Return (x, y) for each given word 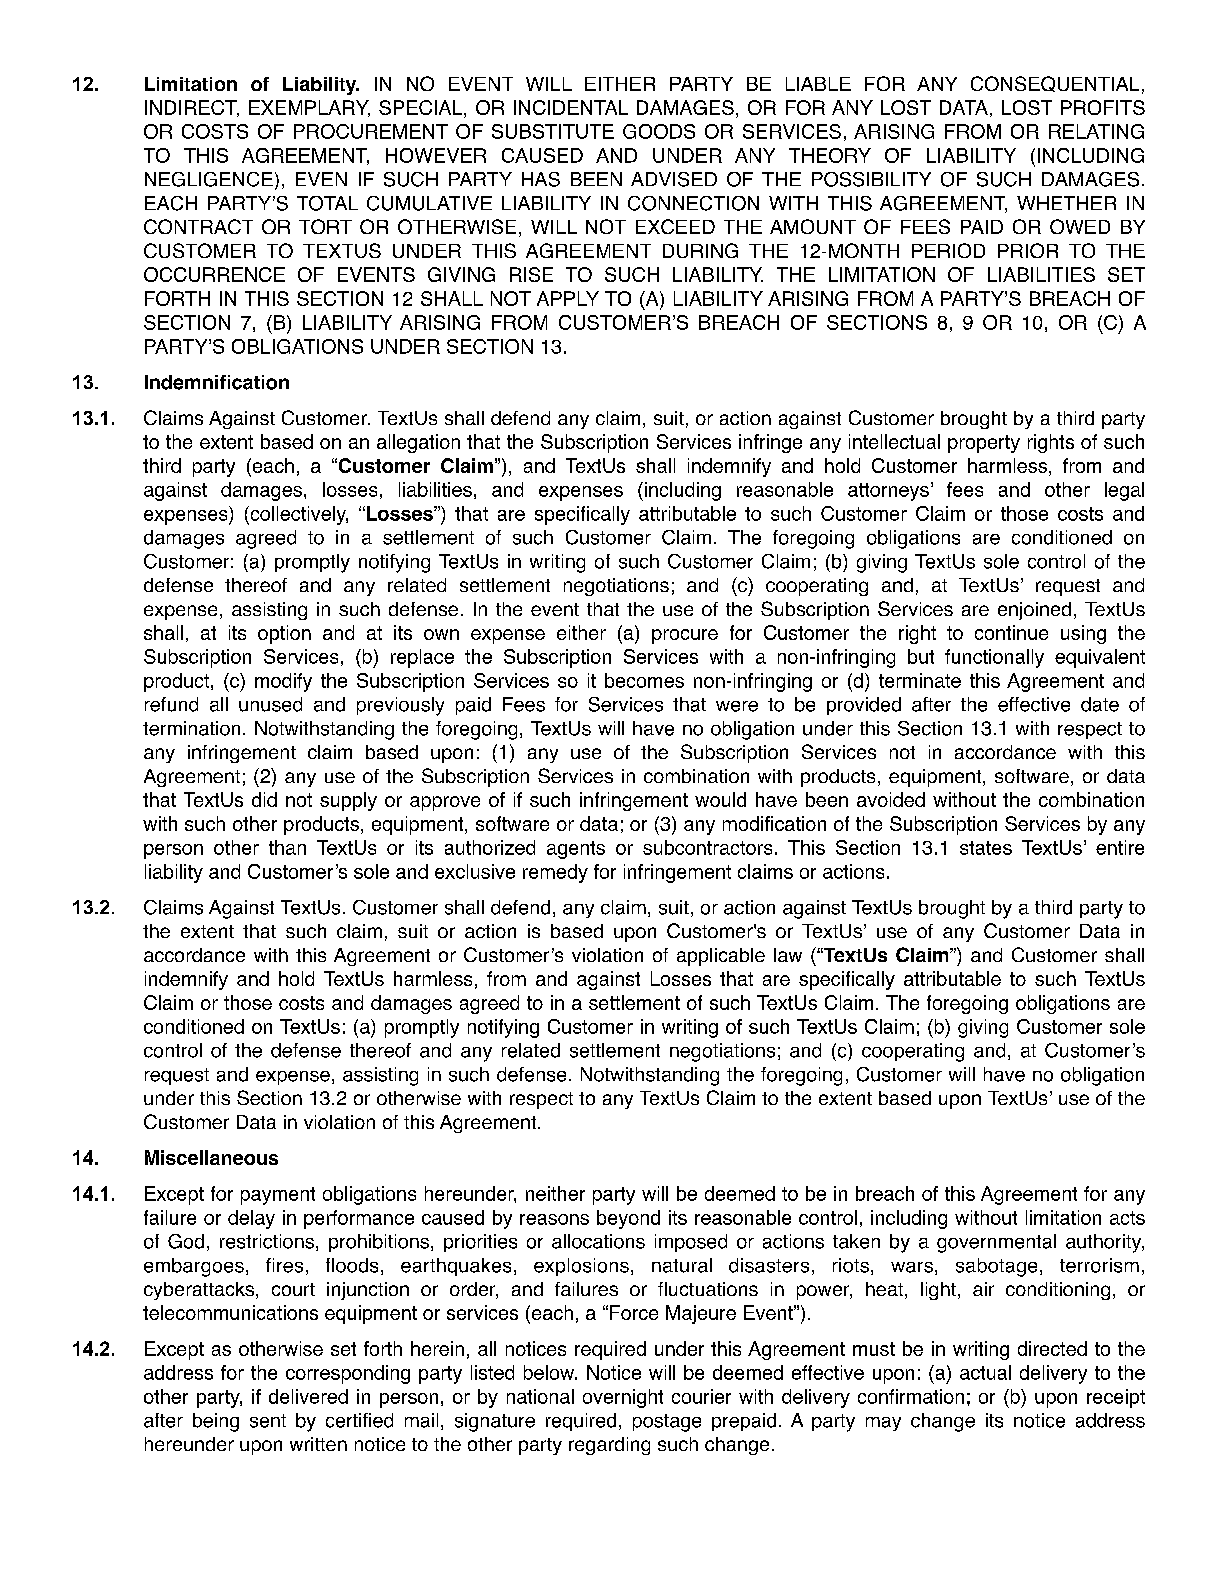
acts (1127, 1218)
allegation (418, 443)
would (720, 799)
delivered (308, 1396)
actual (985, 1372)
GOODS (659, 131)
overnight (623, 1398)
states (986, 848)
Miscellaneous (211, 1157)
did (264, 799)
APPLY (568, 298)
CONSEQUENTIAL (1055, 84)
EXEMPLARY (309, 108)
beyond (628, 1219)
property (984, 444)
